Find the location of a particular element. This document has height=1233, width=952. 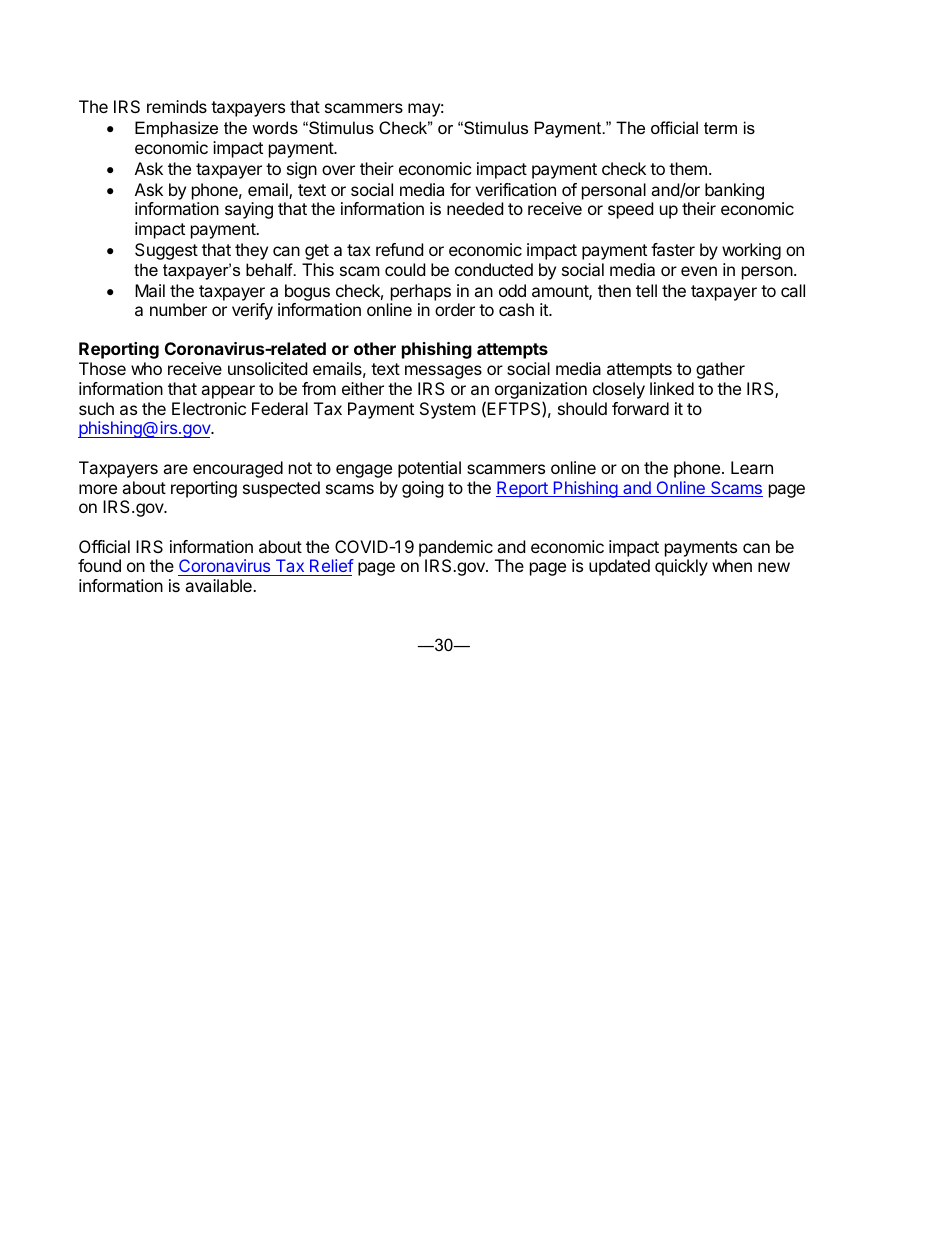

words is located at coordinates (275, 127).
